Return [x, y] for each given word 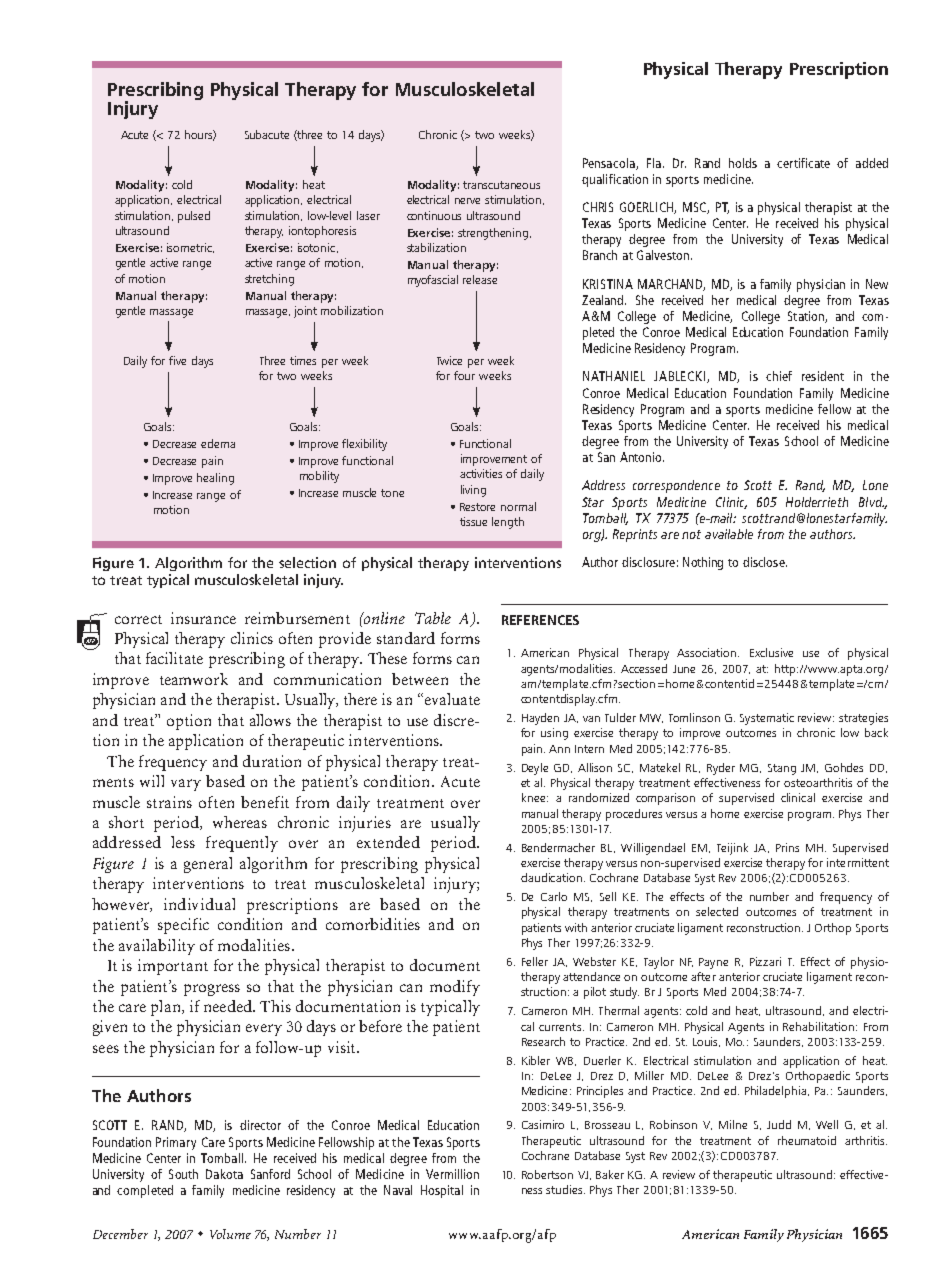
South [183, 1174]
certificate [803, 163]
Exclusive [771, 652]
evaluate [452, 699]
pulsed [194, 217]
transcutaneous [501, 185]
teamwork [194, 679]
